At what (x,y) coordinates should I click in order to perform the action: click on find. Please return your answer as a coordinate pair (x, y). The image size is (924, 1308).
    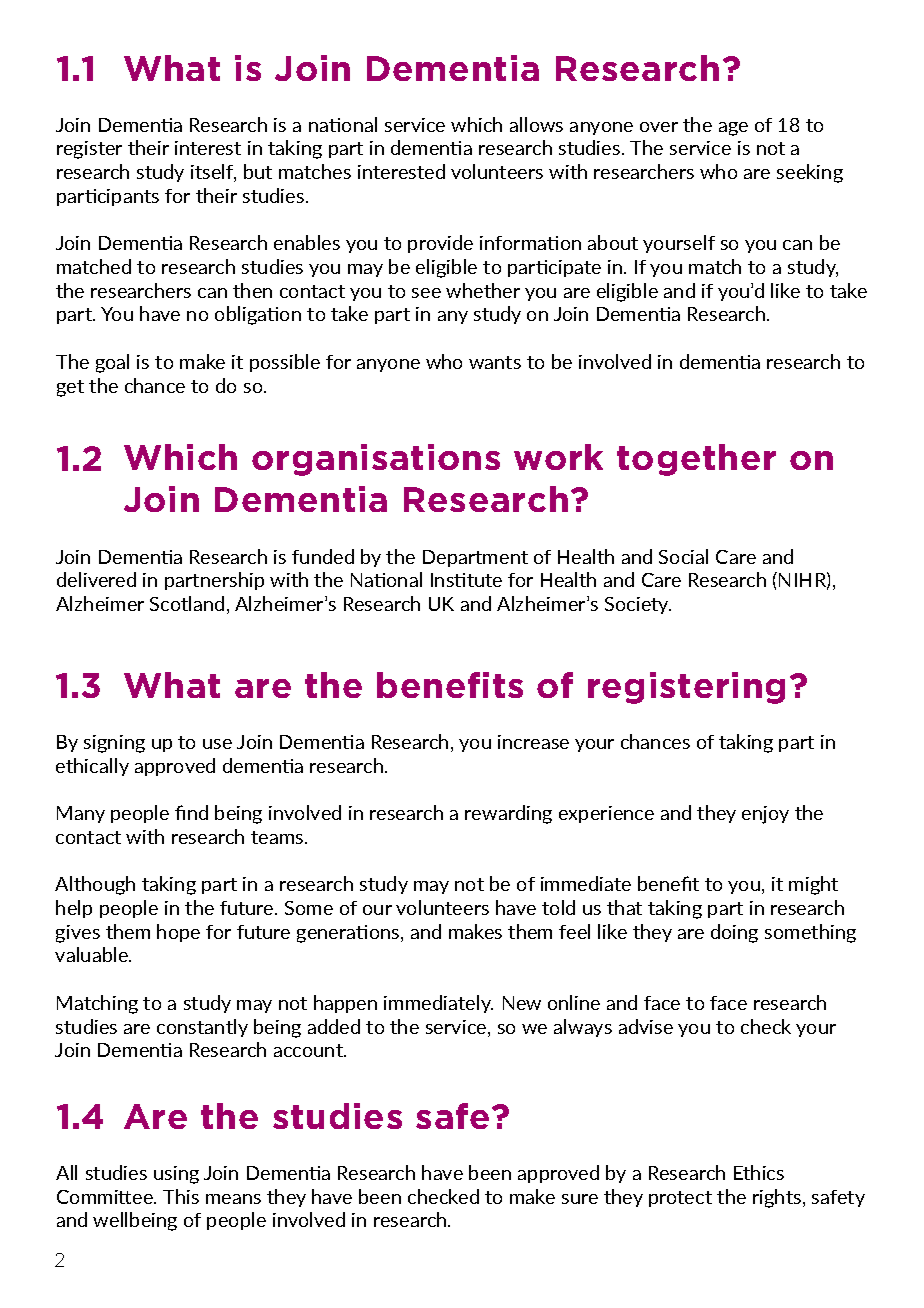
    Looking at the image, I should click on (191, 812).
